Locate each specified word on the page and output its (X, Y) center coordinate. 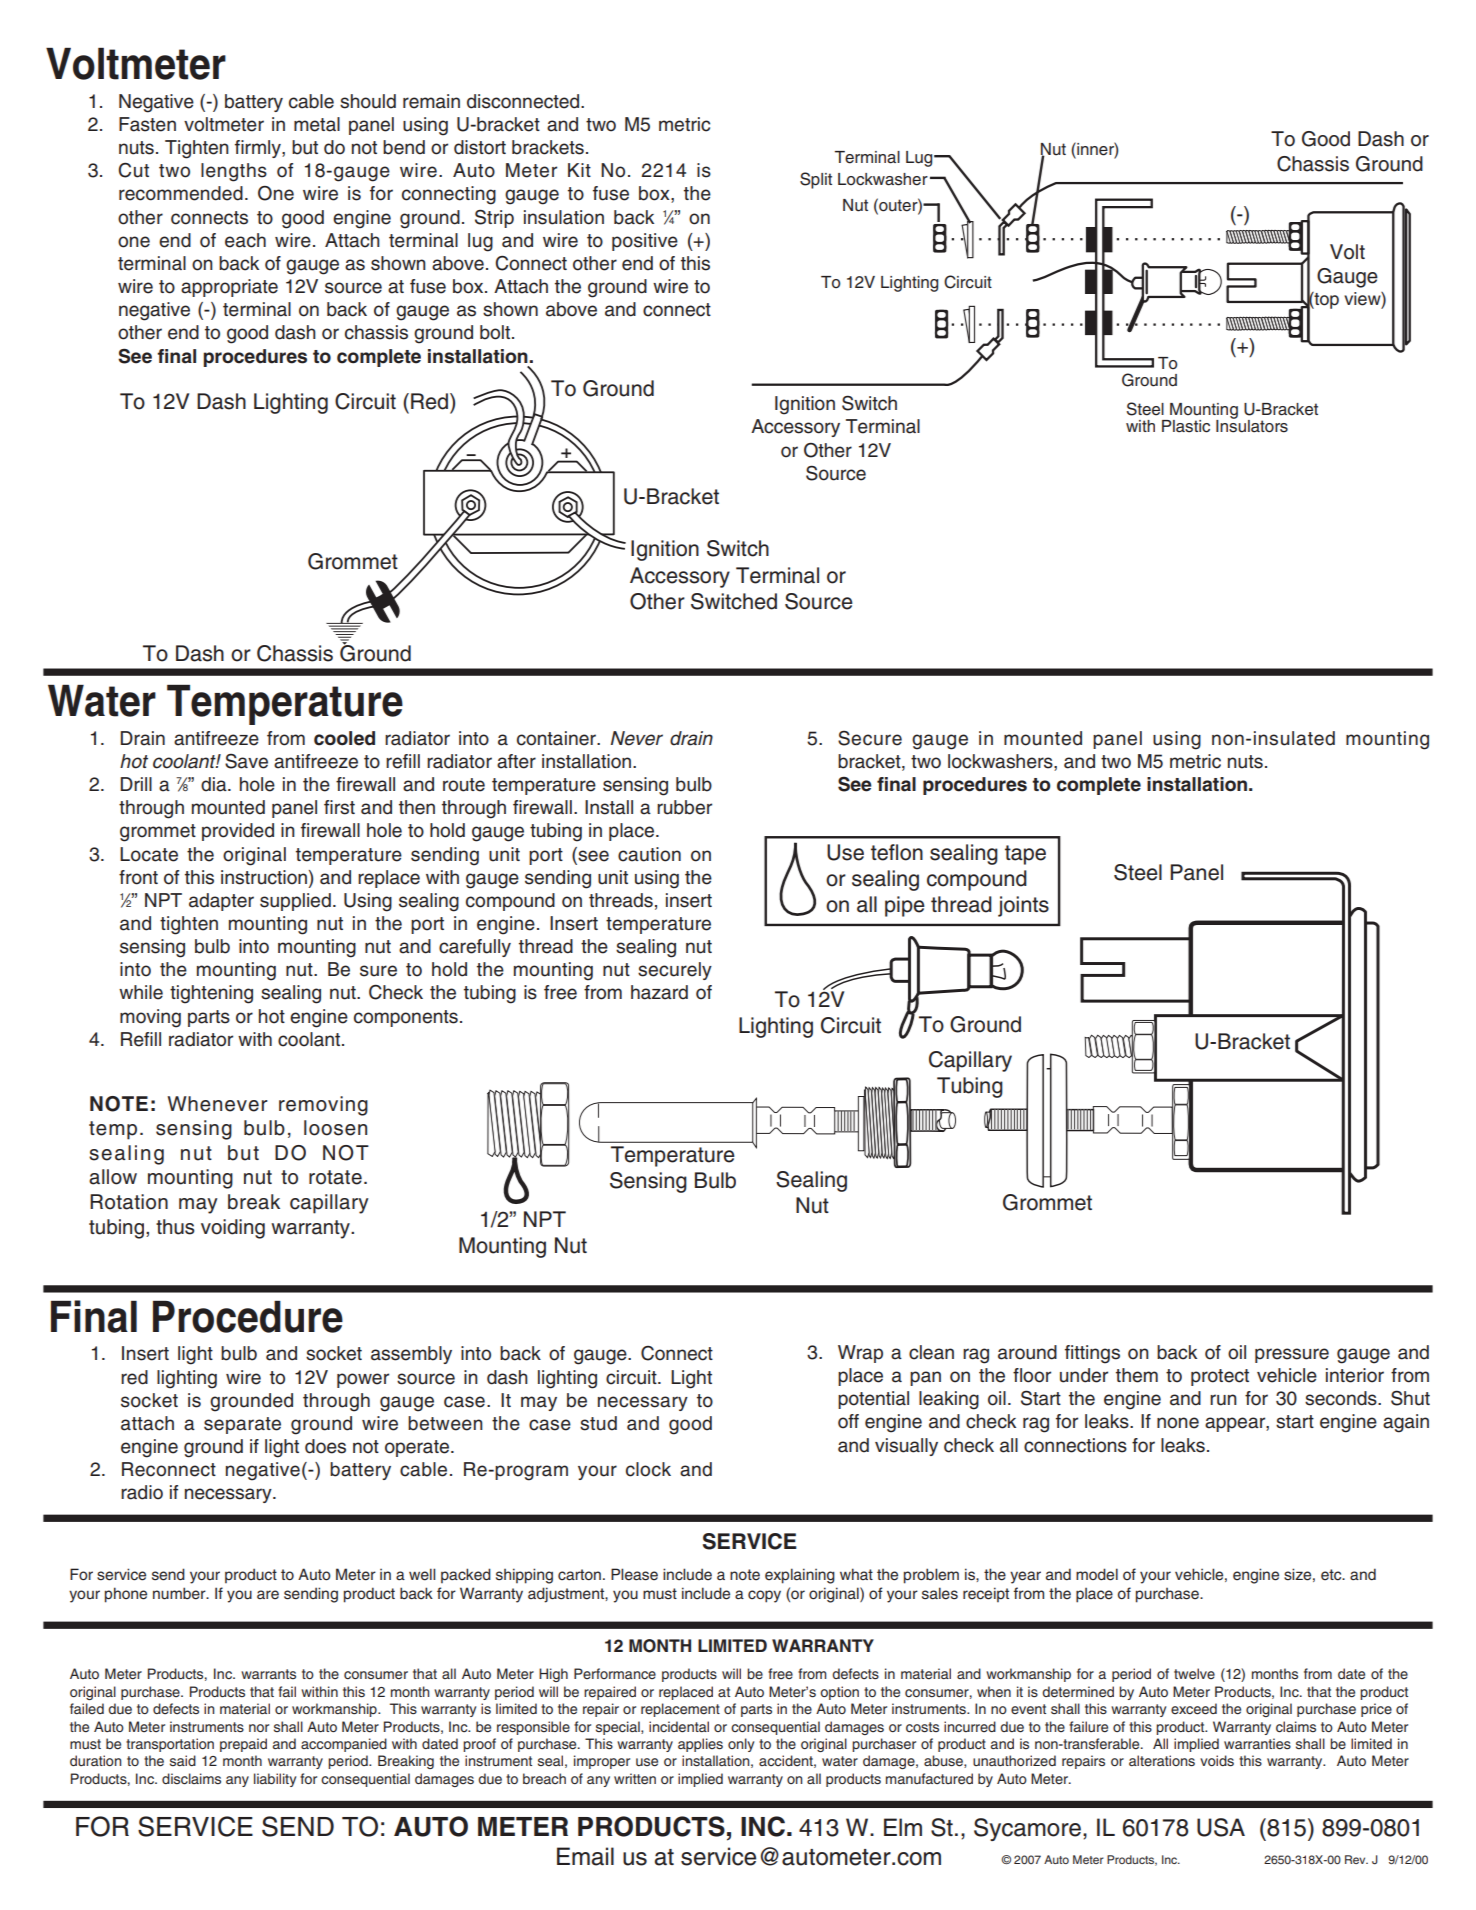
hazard (659, 992)
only (741, 1745)
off (848, 1421)
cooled (344, 738)
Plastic (1186, 426)
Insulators (1252, 425)
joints (1023, 906)
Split (816, 180)
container (557, 738)
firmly (259, 149)
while (141, 992)
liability (275, 1780)
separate (242, 1425)
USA (1221, 1827)
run (1223, 1400)
